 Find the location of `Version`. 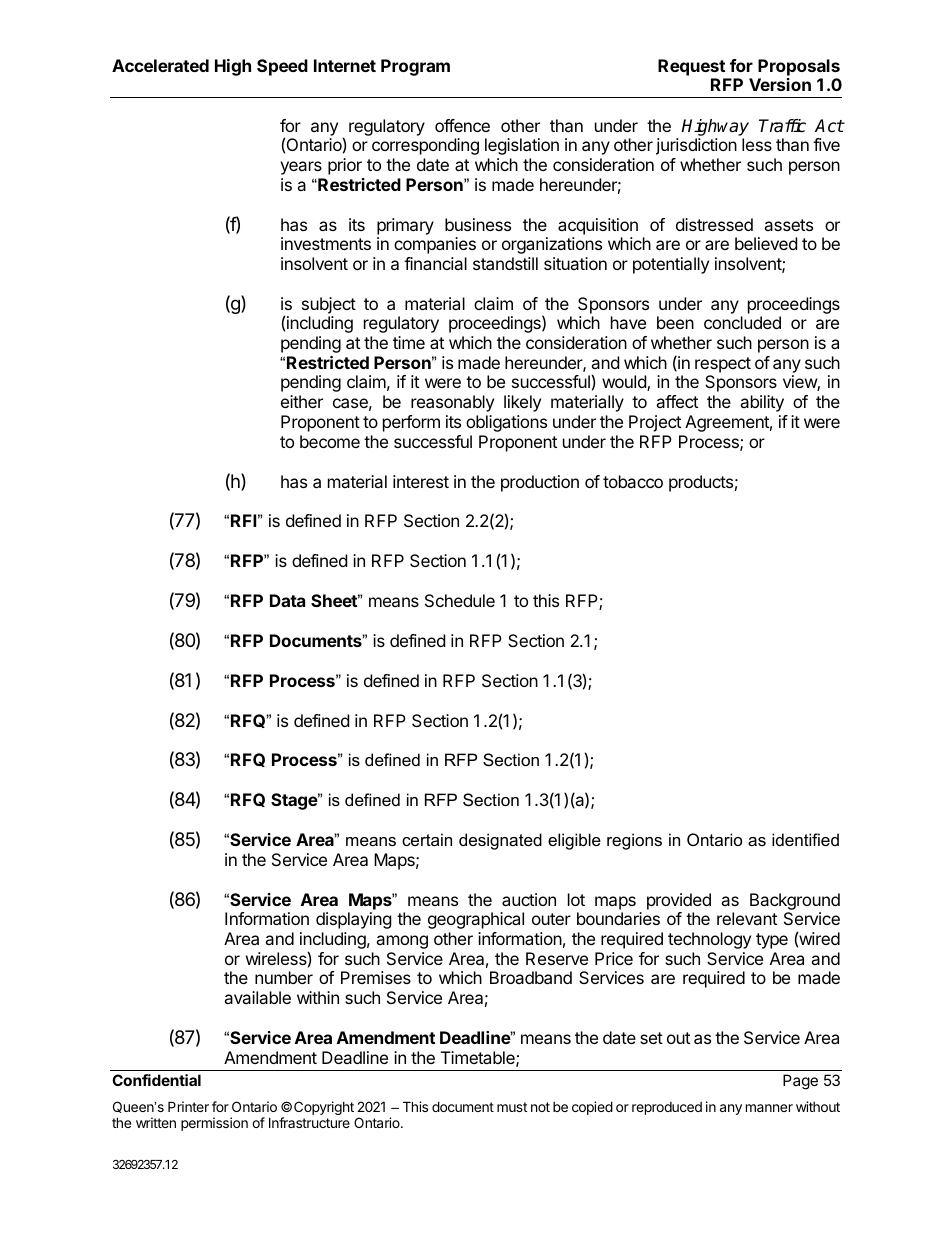

Version is located at coordinates (780, 84).
